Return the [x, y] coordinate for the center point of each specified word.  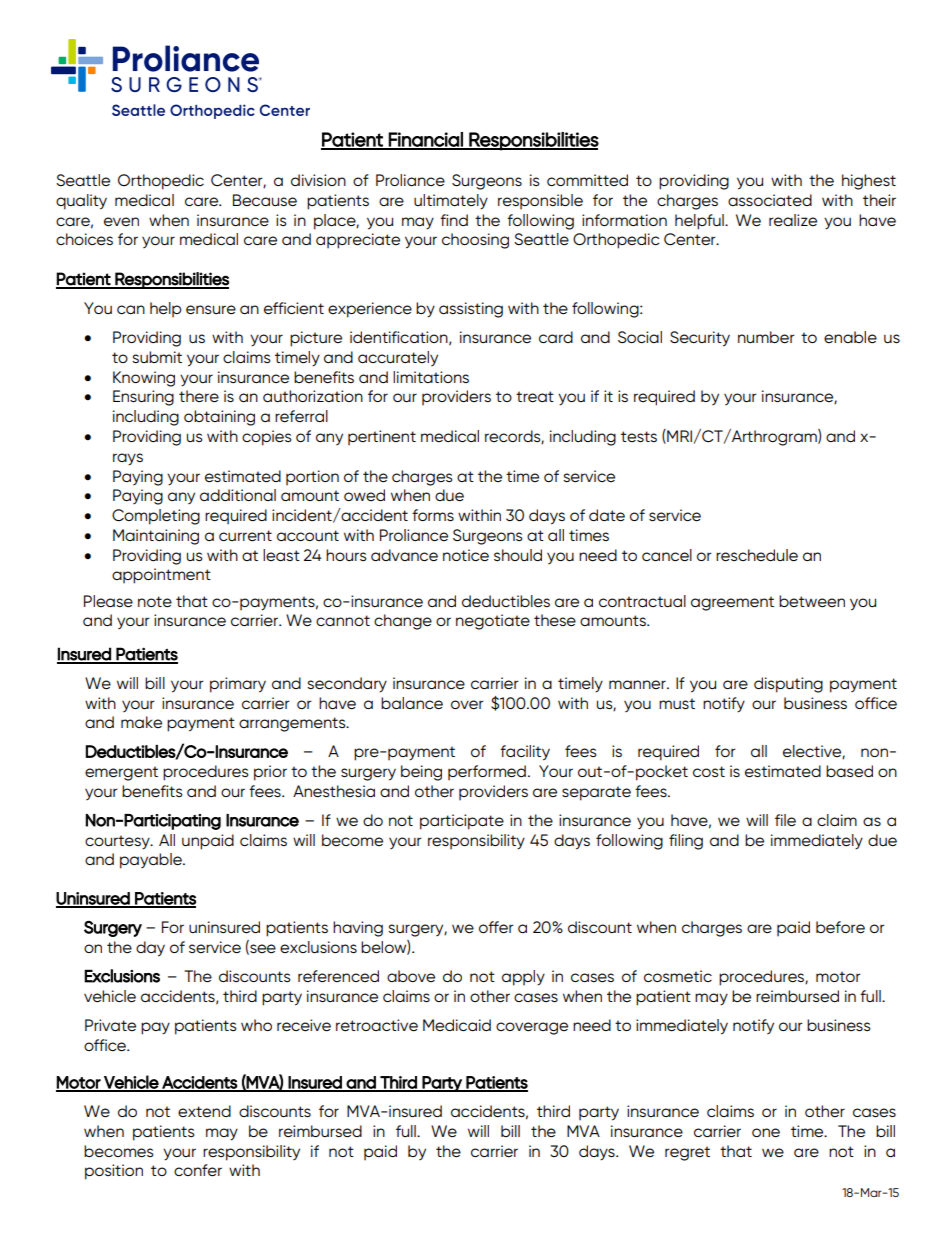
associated [770, 200]
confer [198, 1170]
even [121, 222]
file [785, 820]
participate [462, 822]
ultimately [451, 202]
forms [433, 515]
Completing [156, 517]
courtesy [118, 842]
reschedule [757, 555]
